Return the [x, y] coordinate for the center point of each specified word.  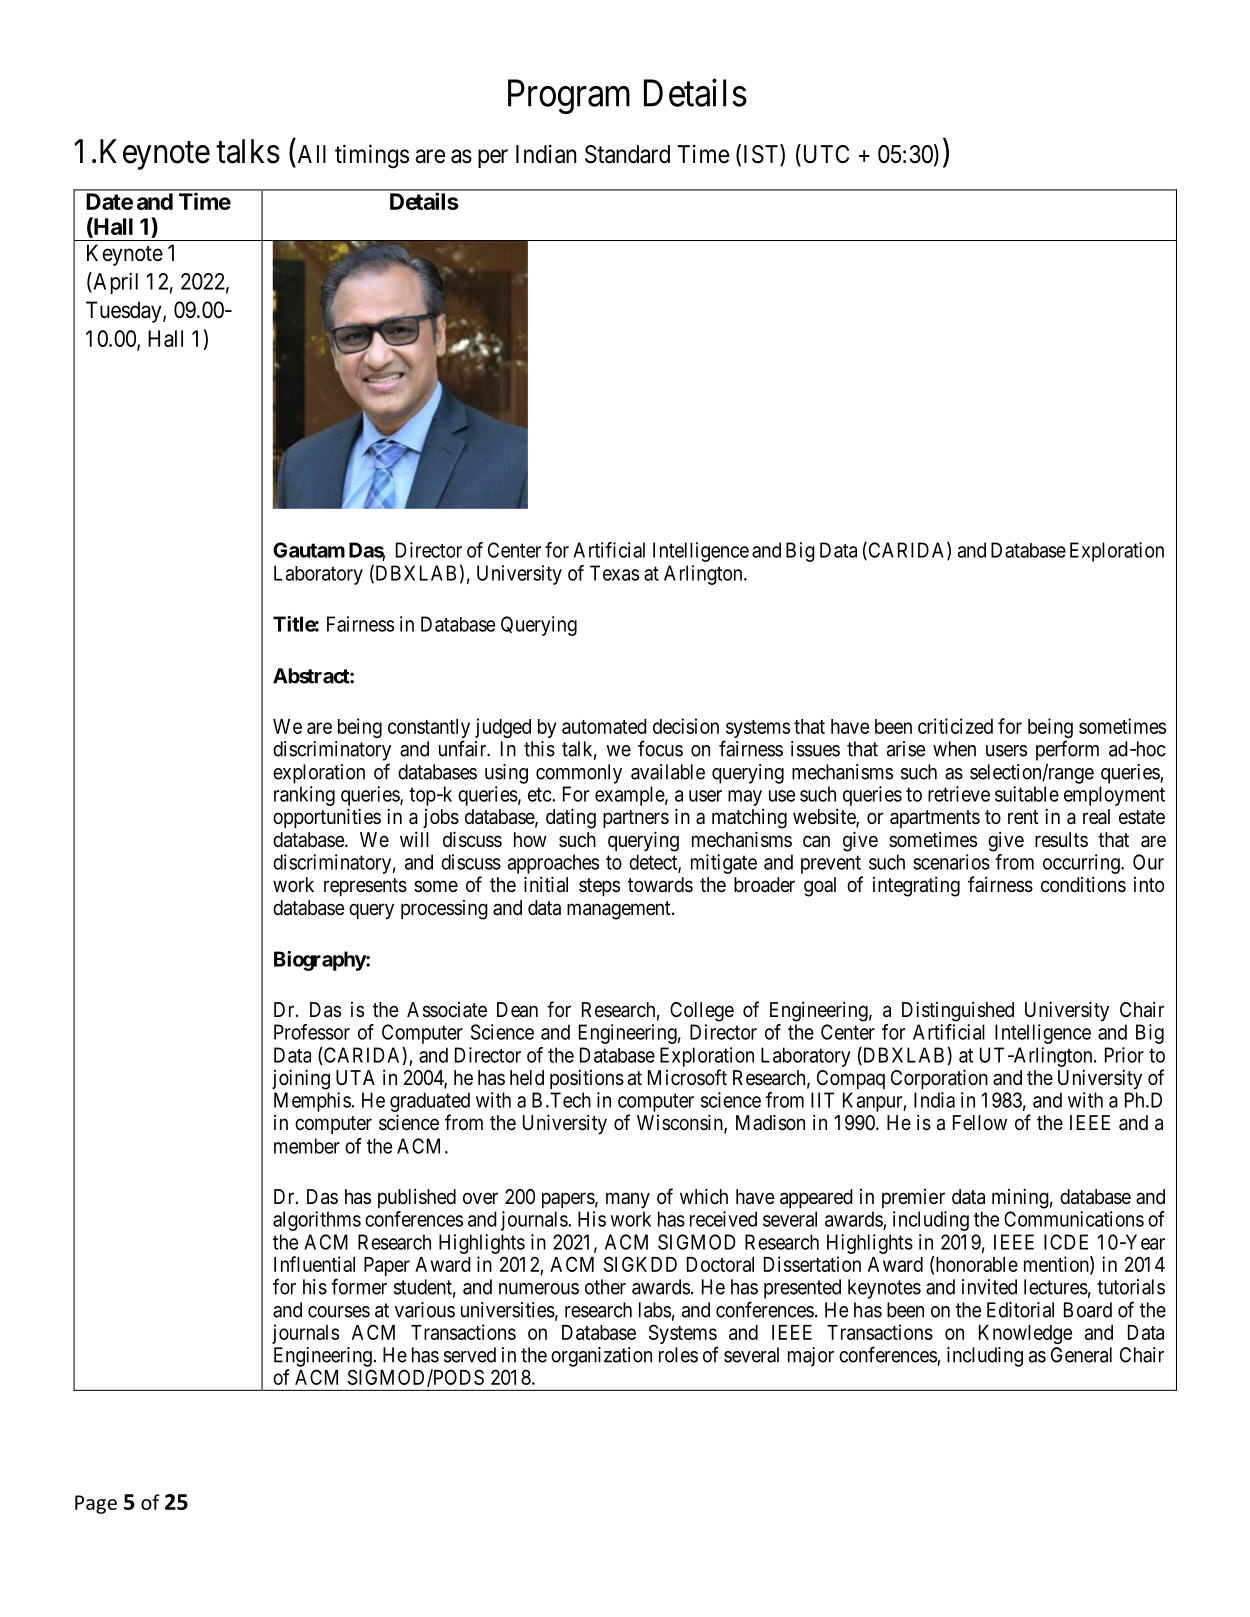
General [1081, 1355]
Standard [627, 154]
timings [372, 156]
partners [636, 819]
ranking [304, 796]
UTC [824, 155]
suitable [1027, 794]
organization [601, 1357]
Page [96, 1504]
